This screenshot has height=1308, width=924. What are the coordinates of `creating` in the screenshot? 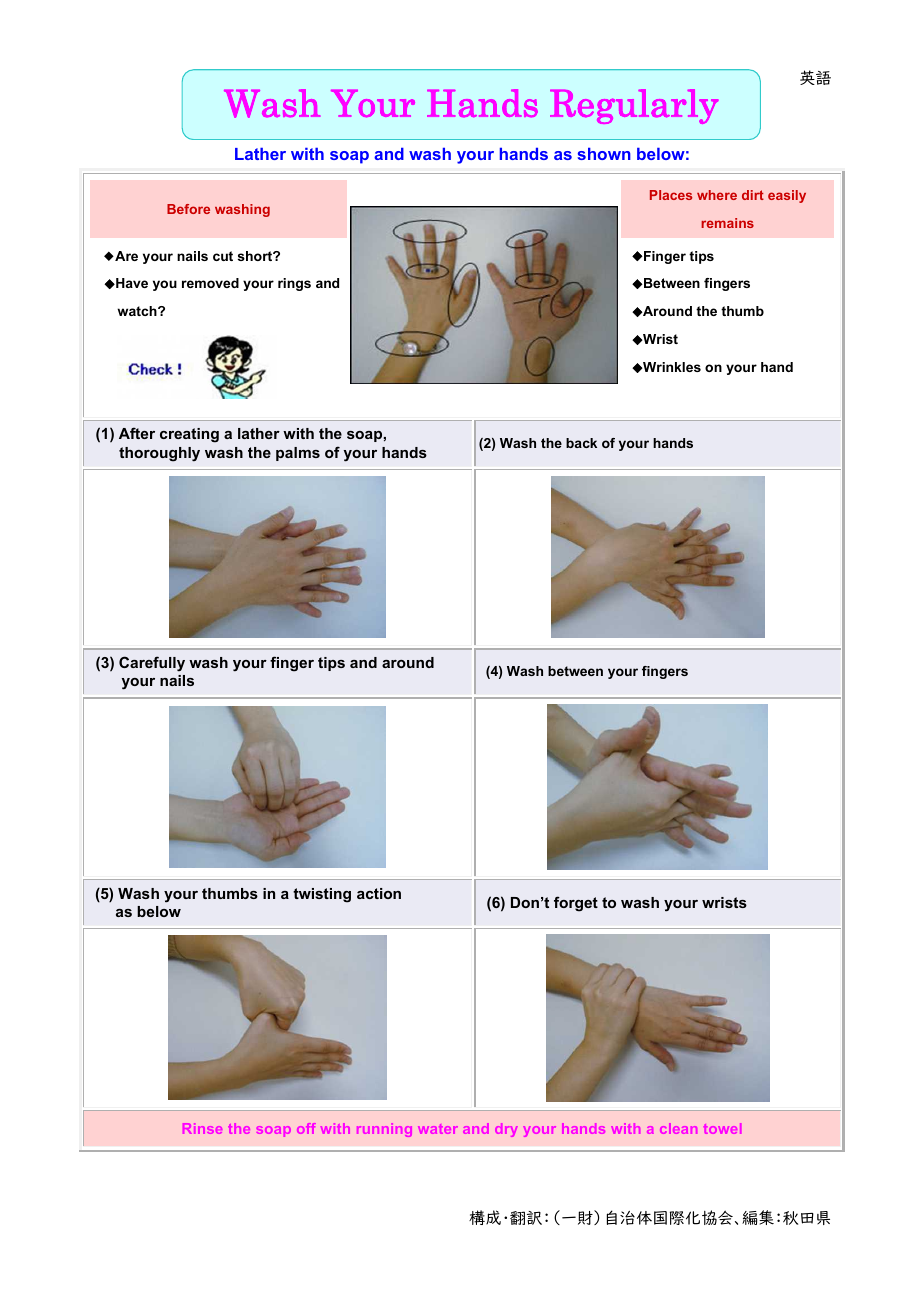 It's located at (189, 435).
